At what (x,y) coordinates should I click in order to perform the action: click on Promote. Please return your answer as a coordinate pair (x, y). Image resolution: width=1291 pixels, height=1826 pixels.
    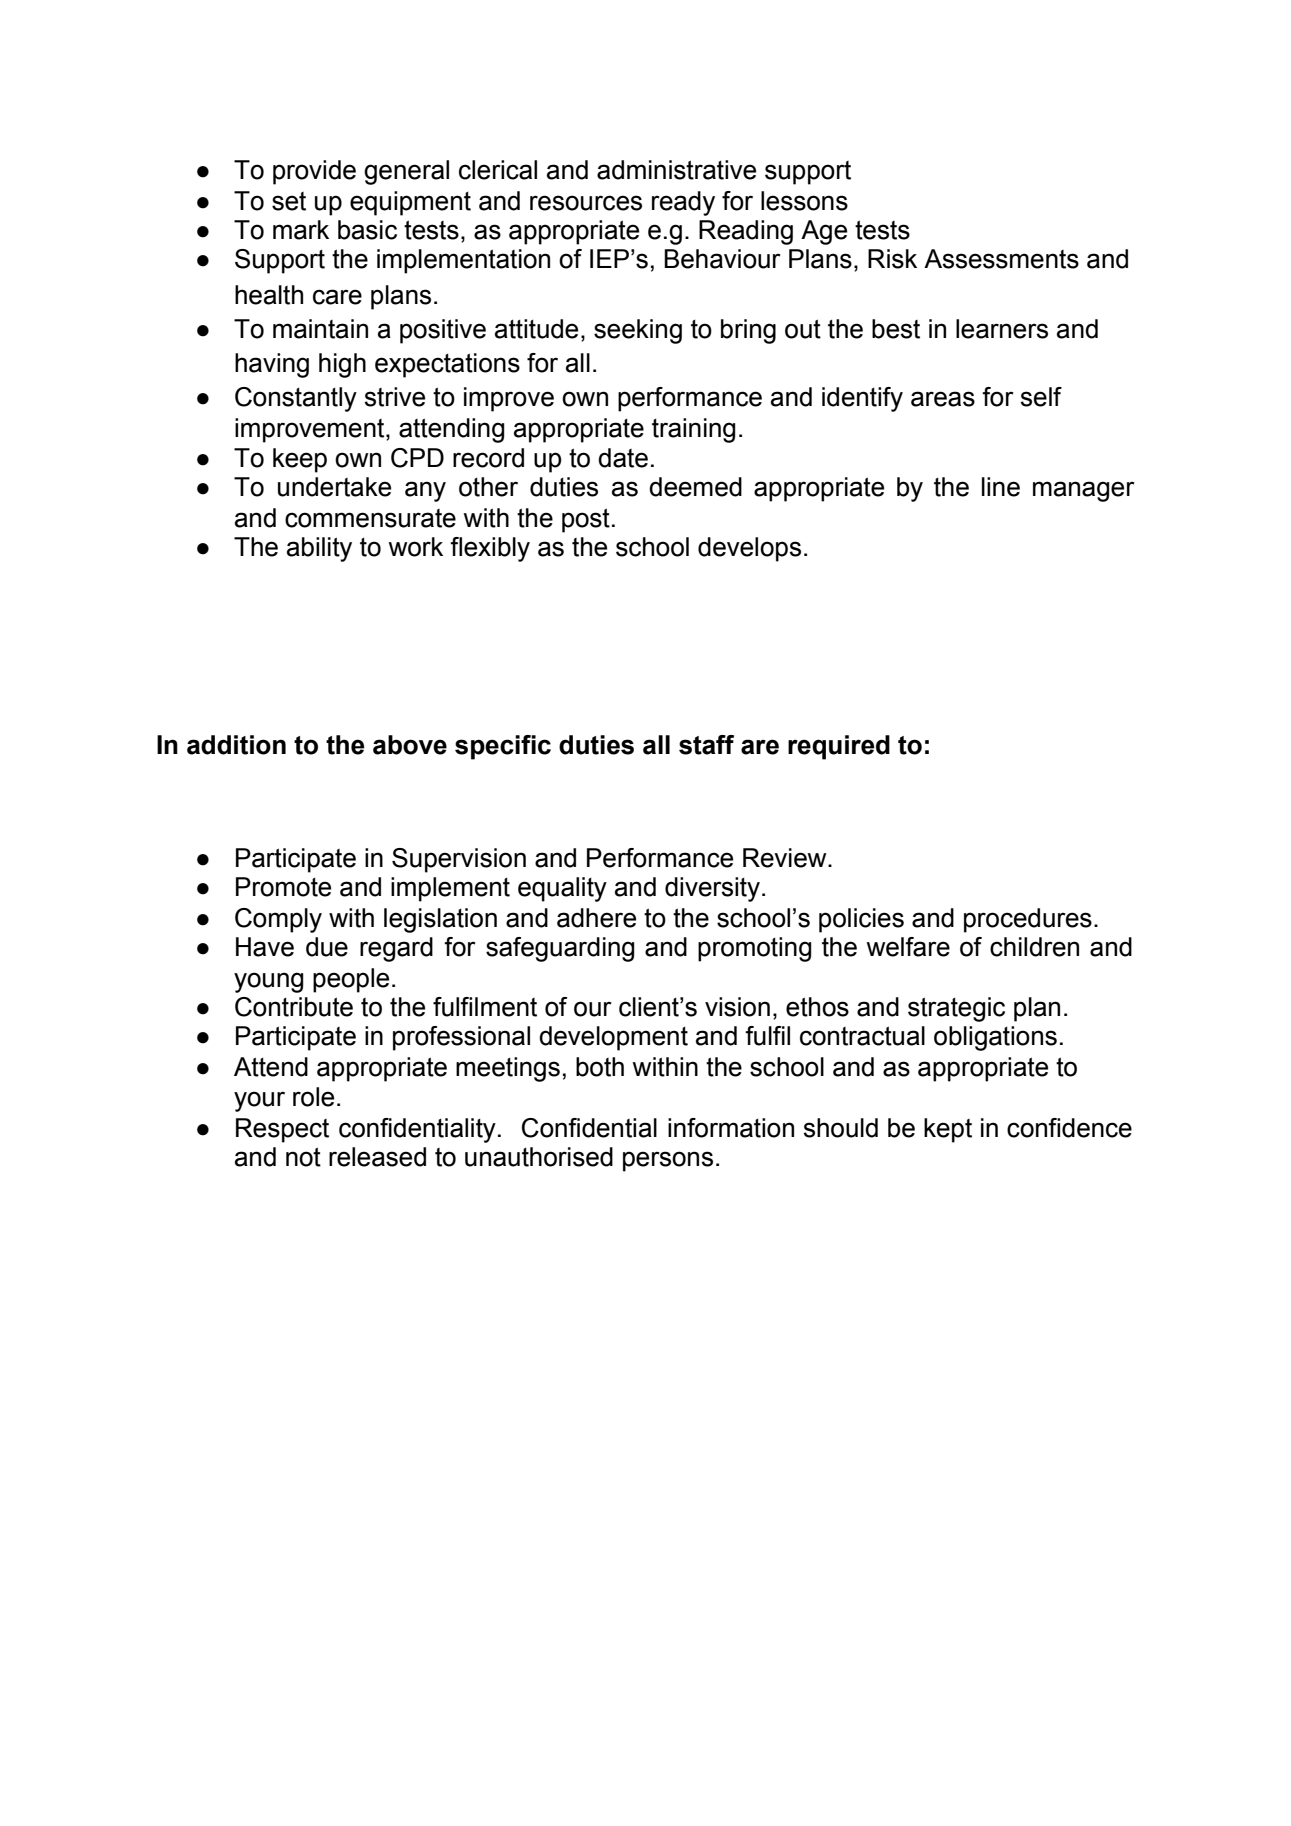
    Looking at the image, I should click on (283, 887).
